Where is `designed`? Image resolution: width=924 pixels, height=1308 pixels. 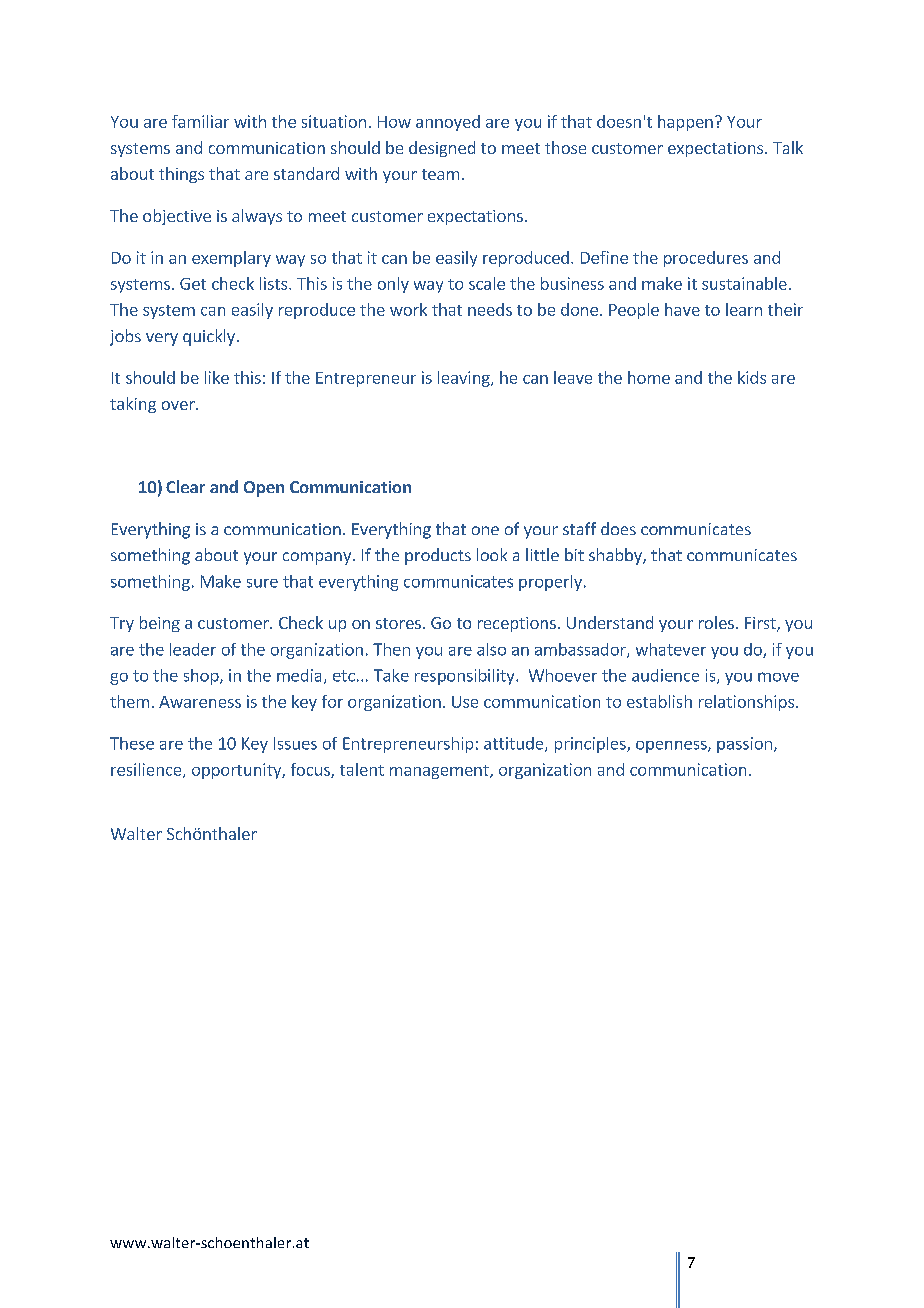
designed is located at coordinates (442, 149).
